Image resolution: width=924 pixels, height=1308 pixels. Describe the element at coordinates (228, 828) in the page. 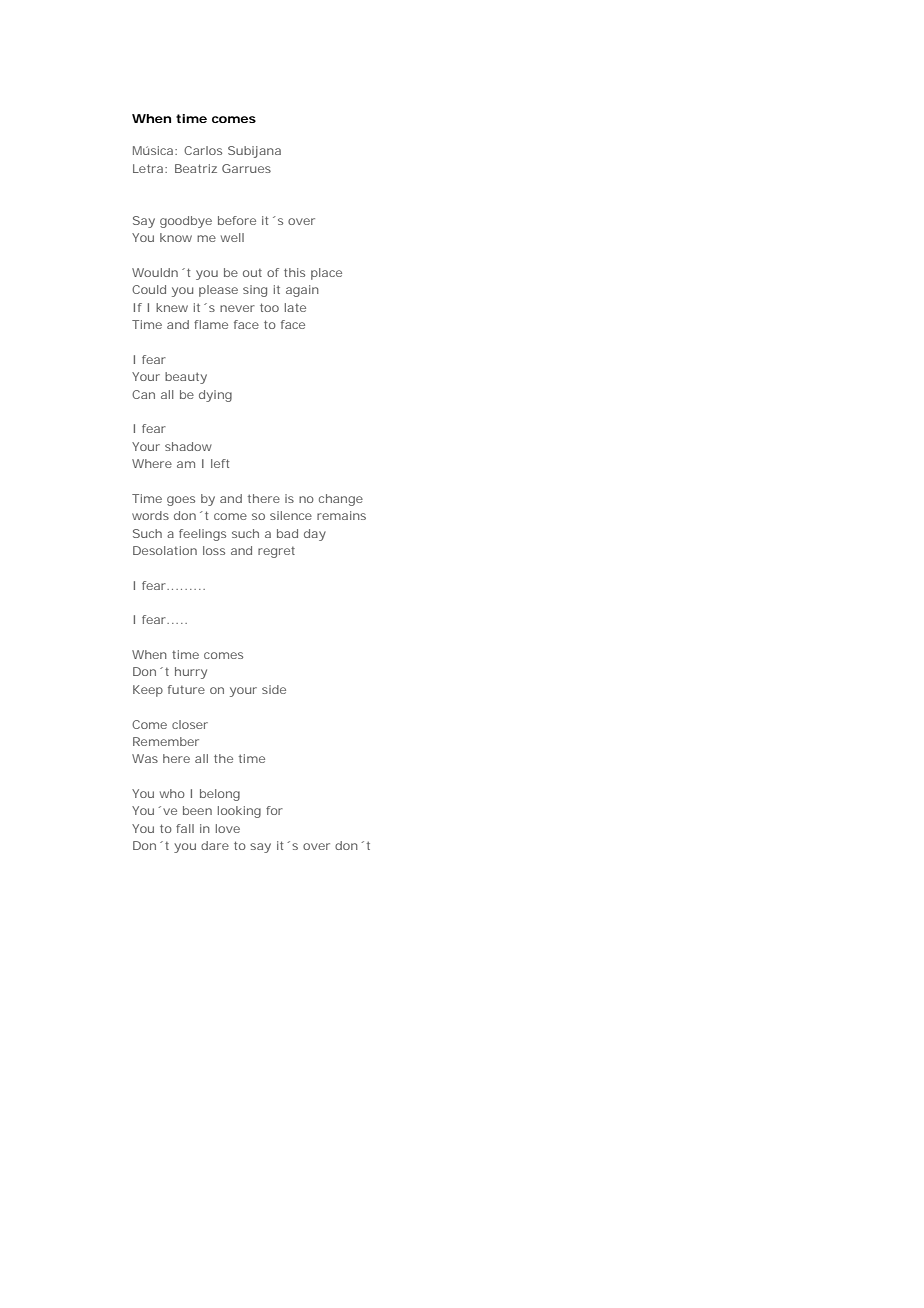

I see `love` at that location.
